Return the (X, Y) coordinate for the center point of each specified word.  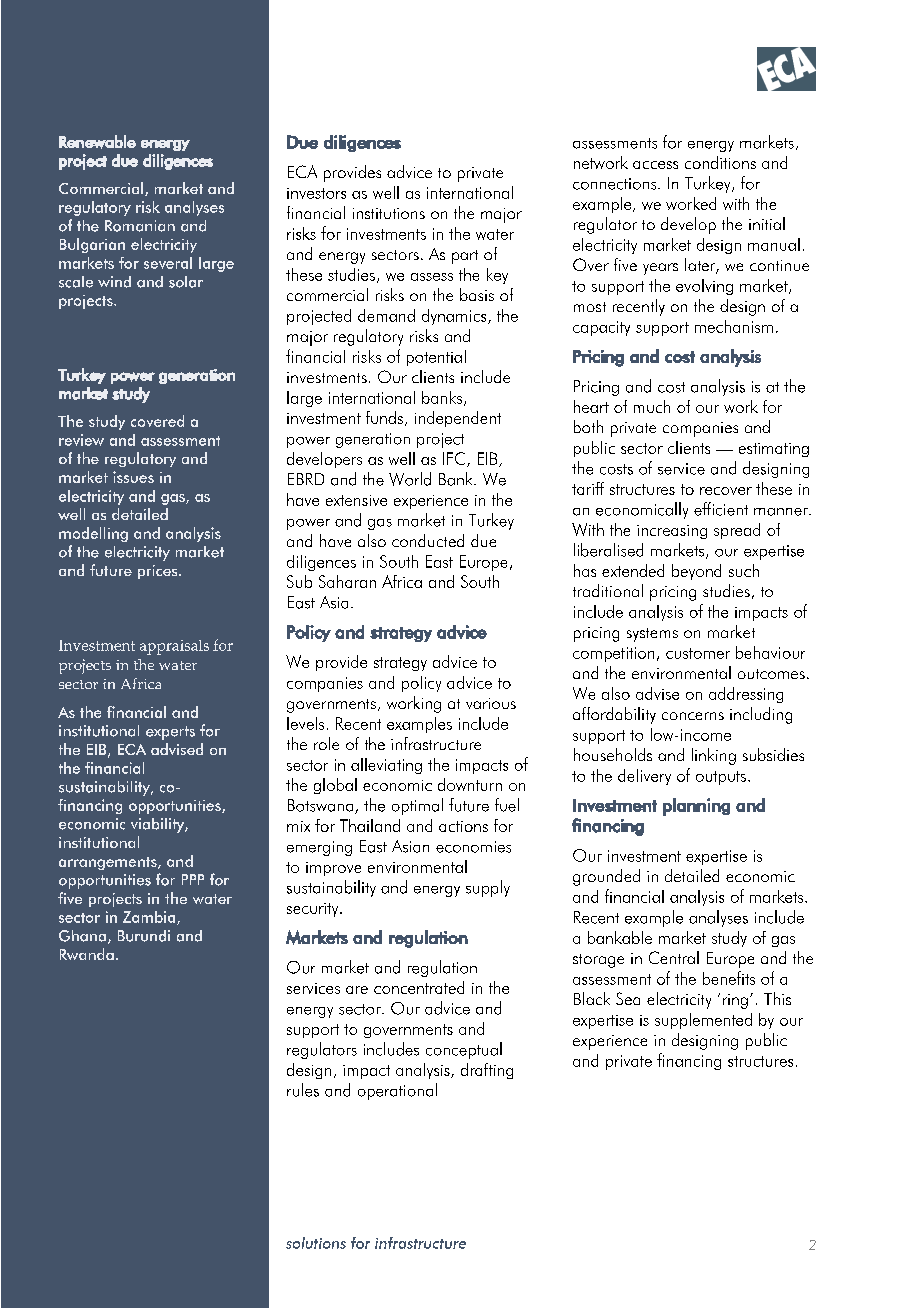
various (491, 703)
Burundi (144, 936)
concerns (693, 716)
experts (170, 733)
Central (674, 957)
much (652, 406)
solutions (316, 1243)
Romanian (140, 226)
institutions (389, 213)
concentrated (419, 987)
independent (458, 419)
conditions (720, 162)
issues (133, 477)
